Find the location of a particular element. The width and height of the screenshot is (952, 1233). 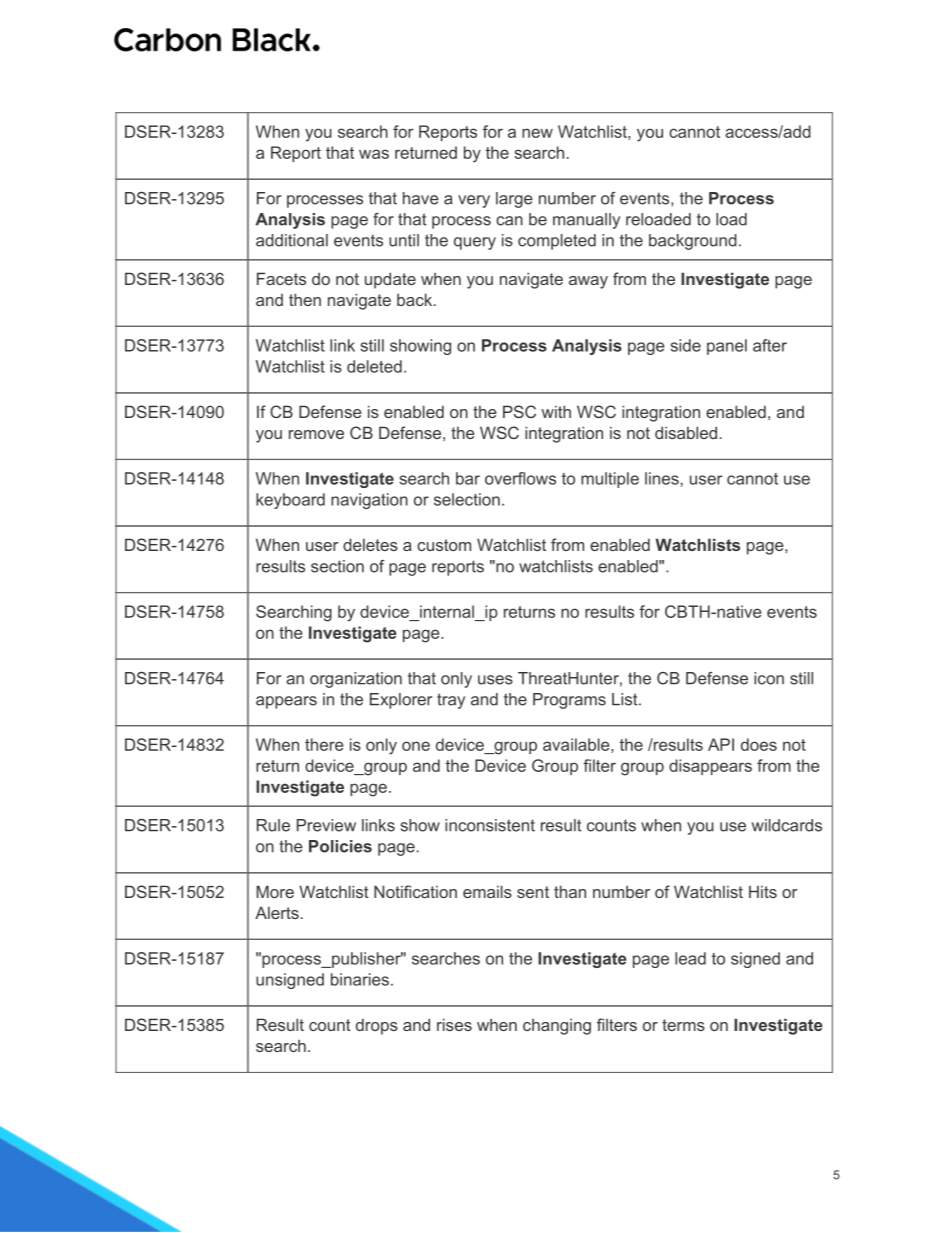

changing is located at coordinates (557, 1027).
